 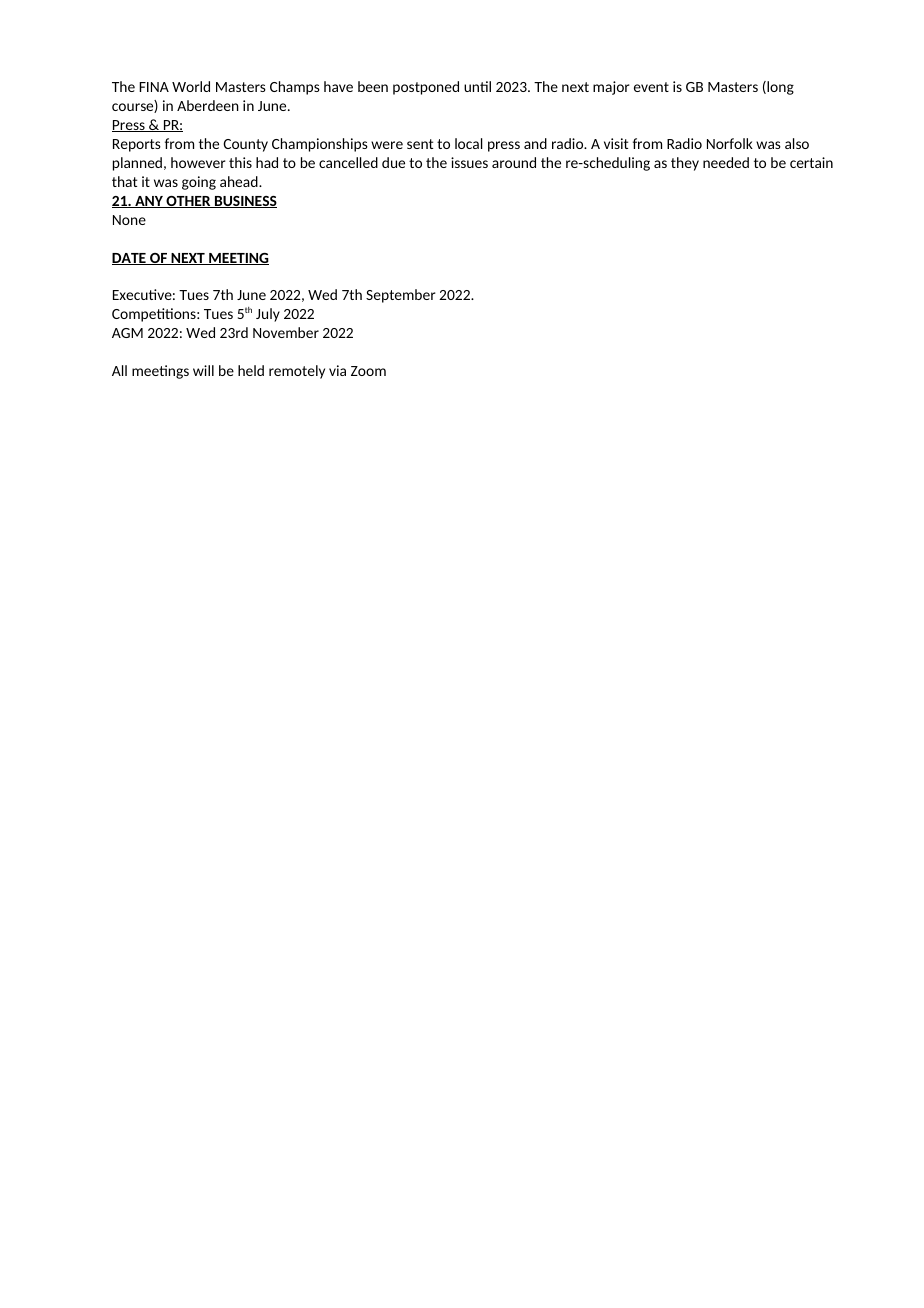 I want to click on will, so click(x=203, y=370).
